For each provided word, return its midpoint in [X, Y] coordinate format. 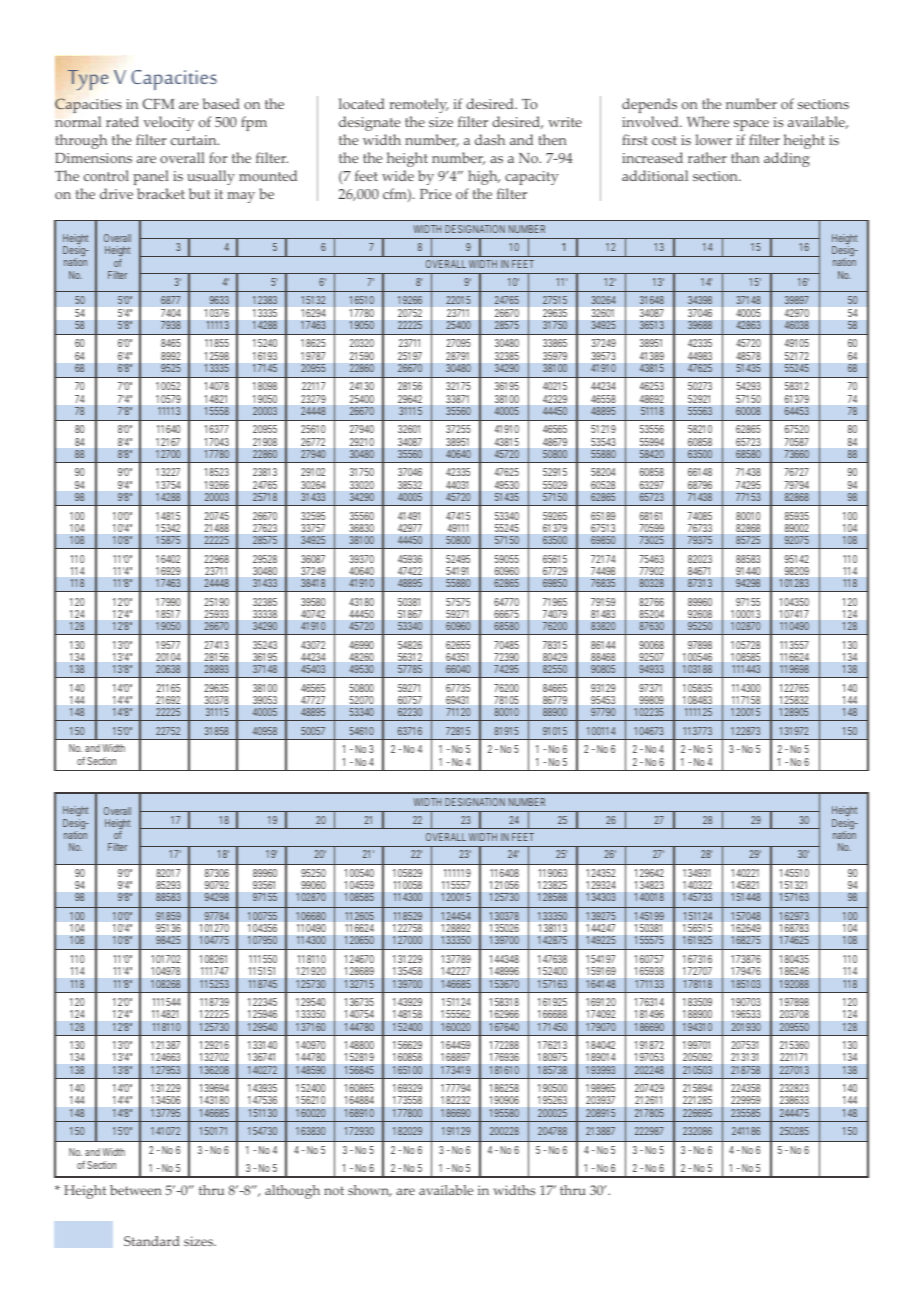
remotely [419, 105]
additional [655, 175]
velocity [169, 123]
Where [708, 121]
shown [370, 1191]
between [136, 1190]
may [241, 197]
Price [435, 194]
